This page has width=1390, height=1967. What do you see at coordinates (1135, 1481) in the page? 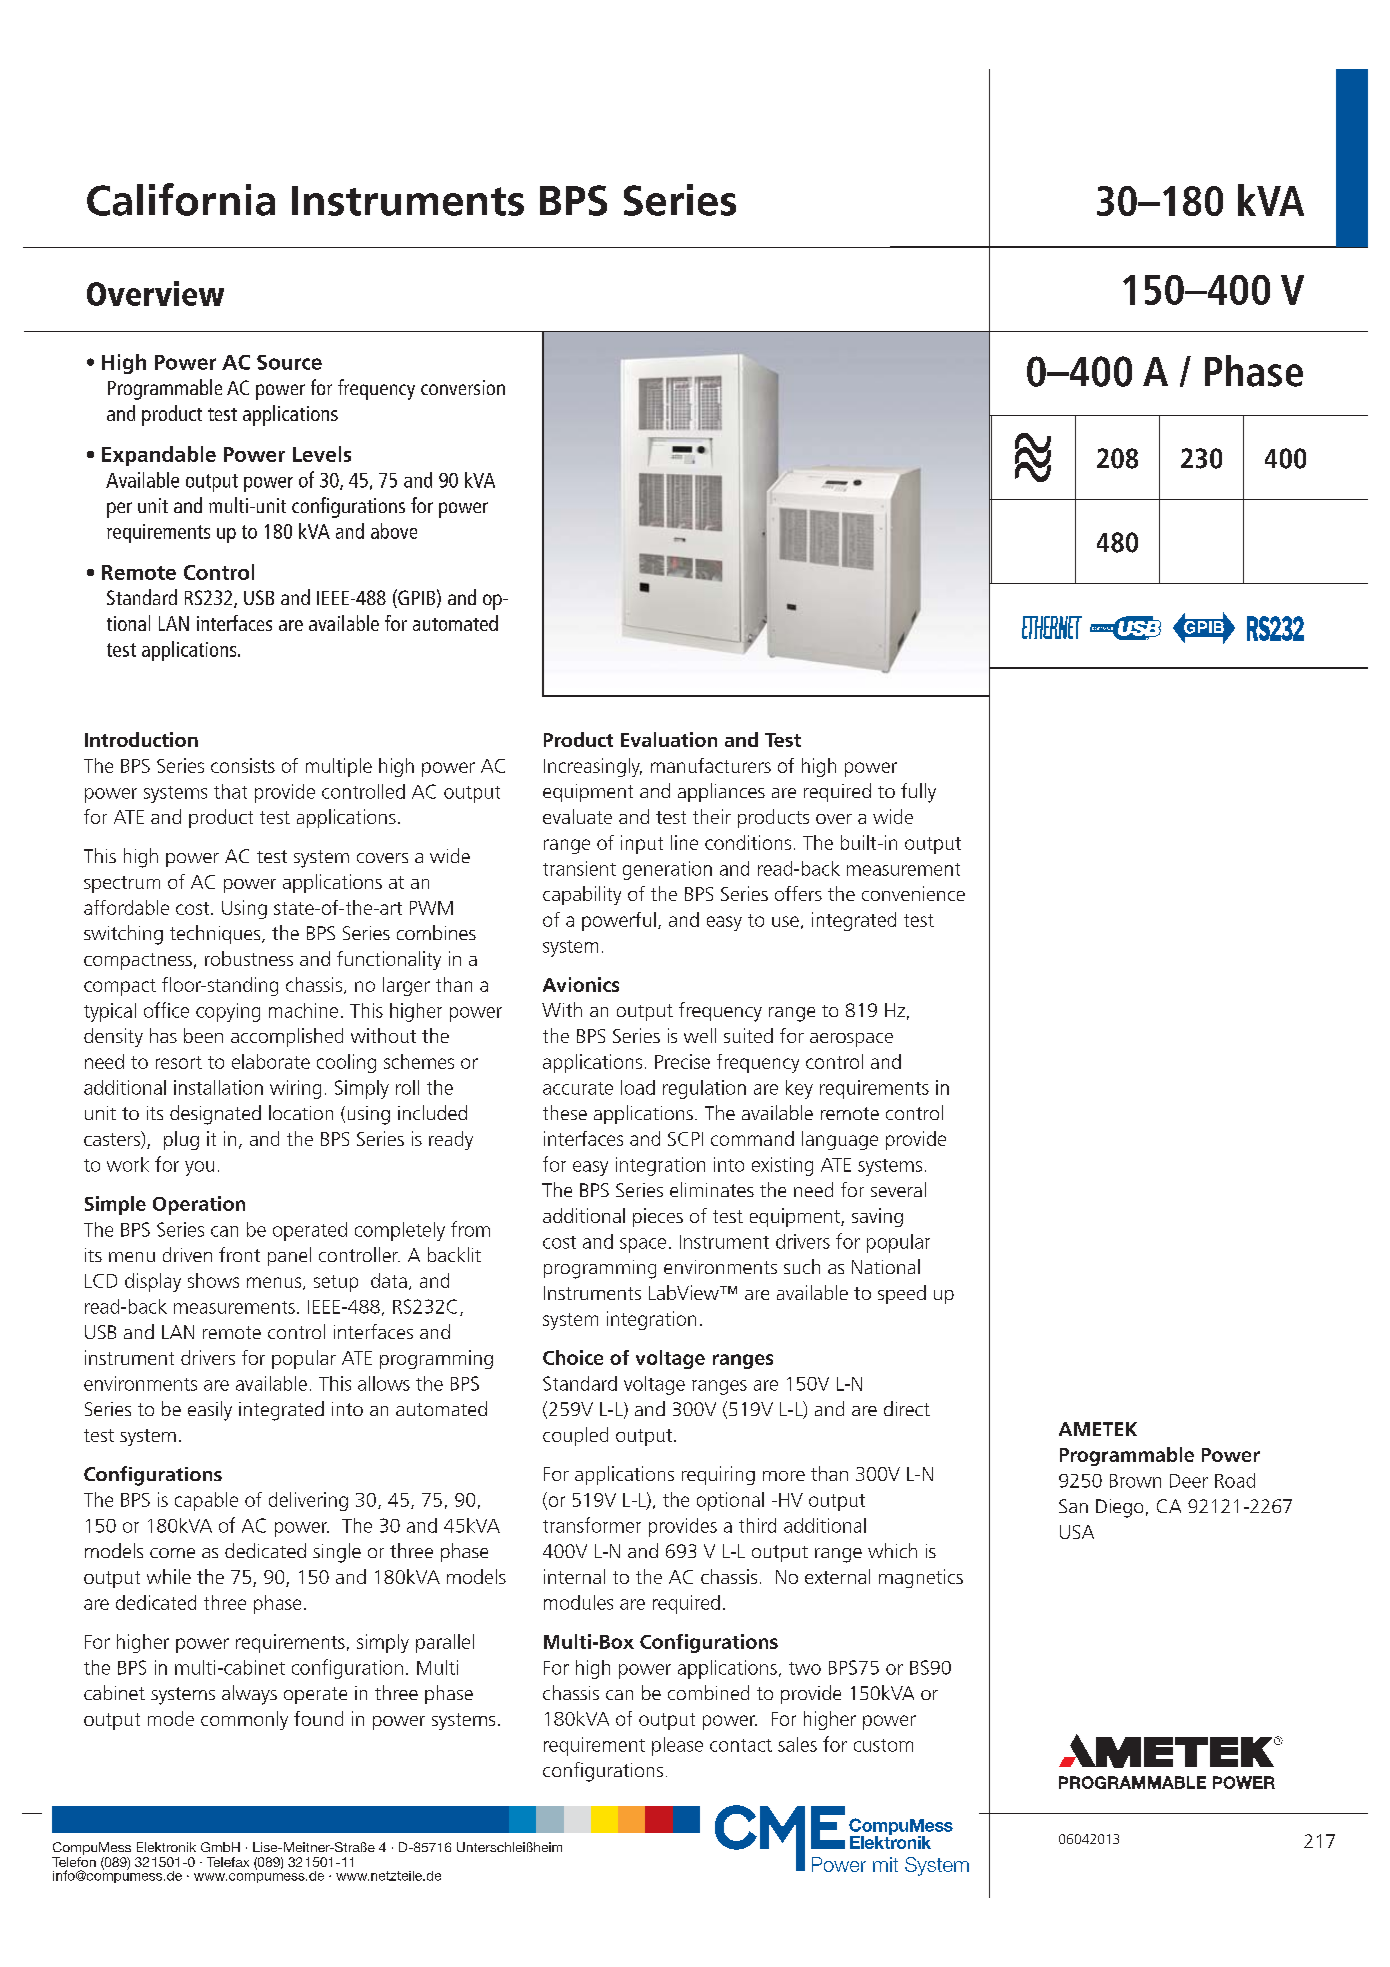
I see `Brown` at bounding box center [1135, 1481].
